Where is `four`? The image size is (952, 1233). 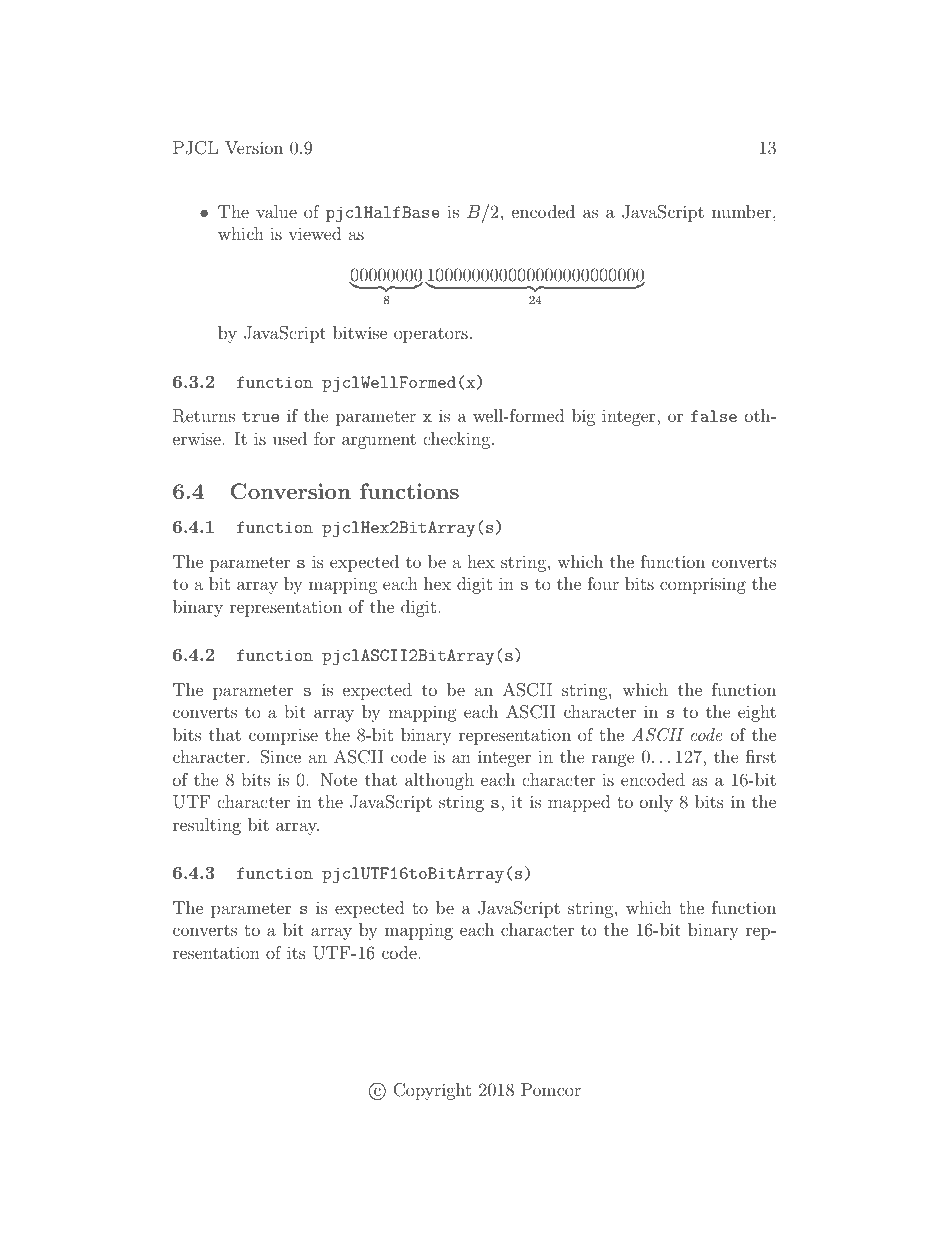 four is located at coordinates (603, 583).
